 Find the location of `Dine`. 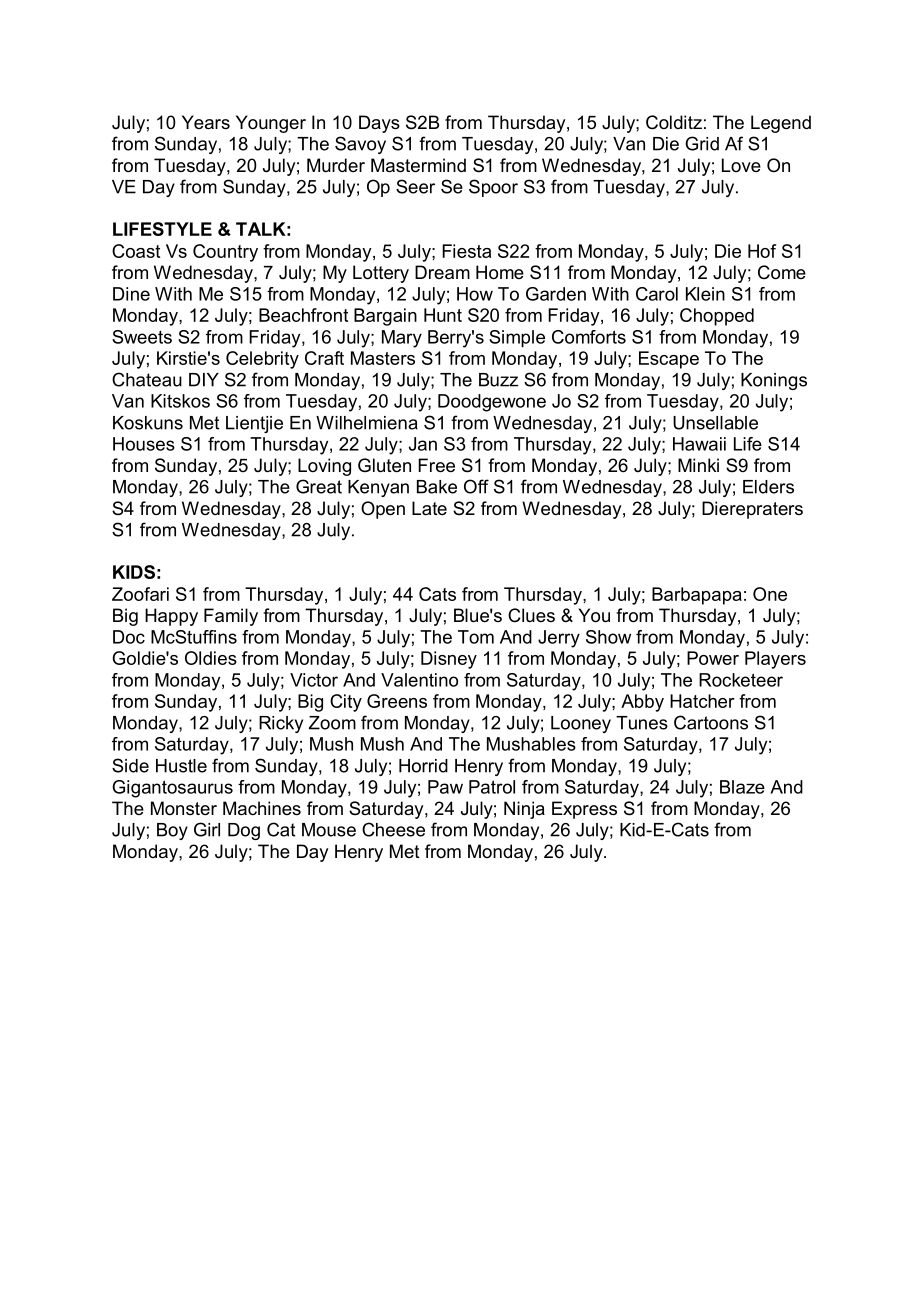

Dine is located at coordinates (131, 294).
